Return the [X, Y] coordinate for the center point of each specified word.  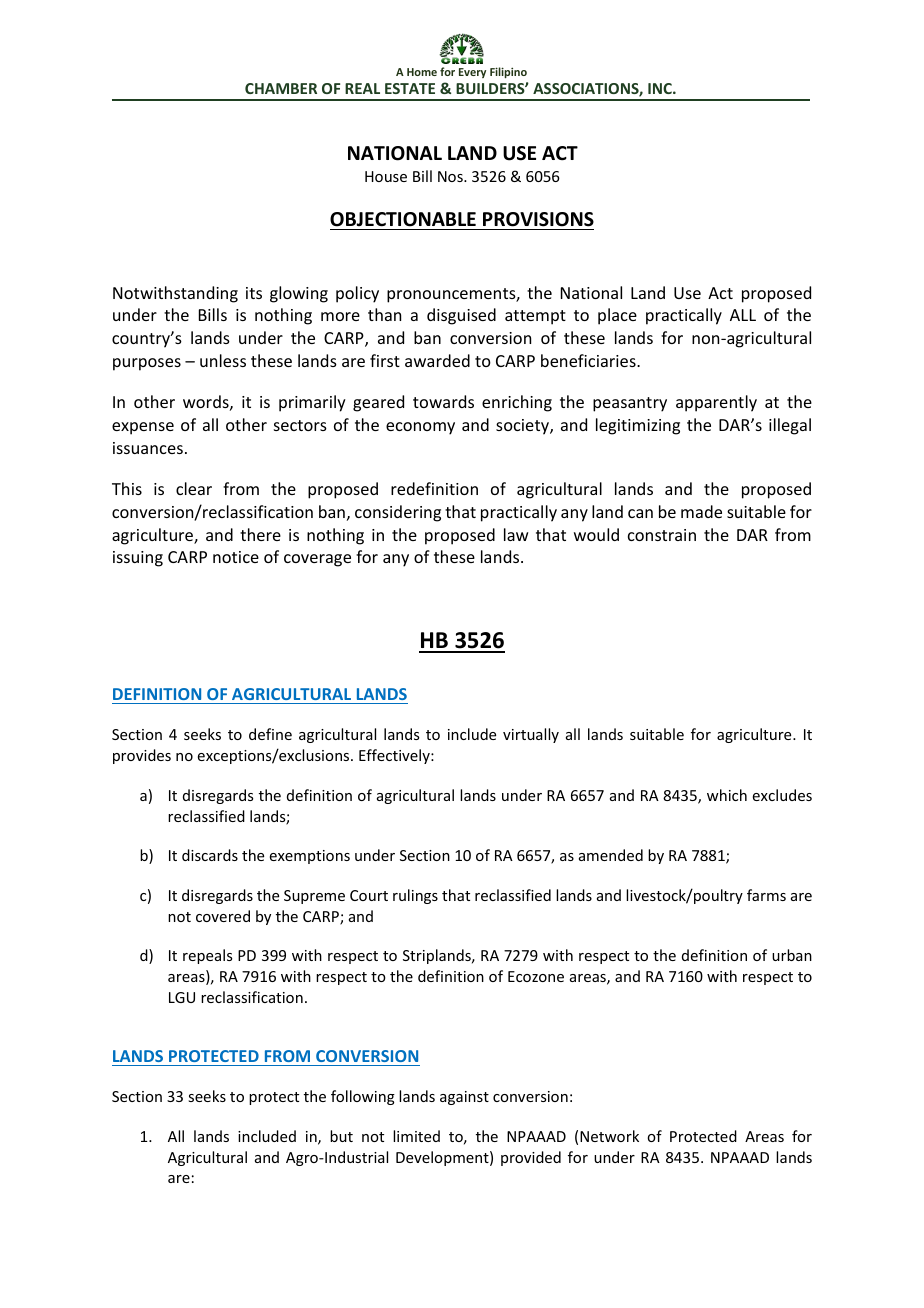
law [516, 534]
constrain [662, 535]
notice [236, 557]
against [464, 1098]
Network [609, 1136]
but [341, 1136]
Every [472, 73]
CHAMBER [281, 88]
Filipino [508, 72]
